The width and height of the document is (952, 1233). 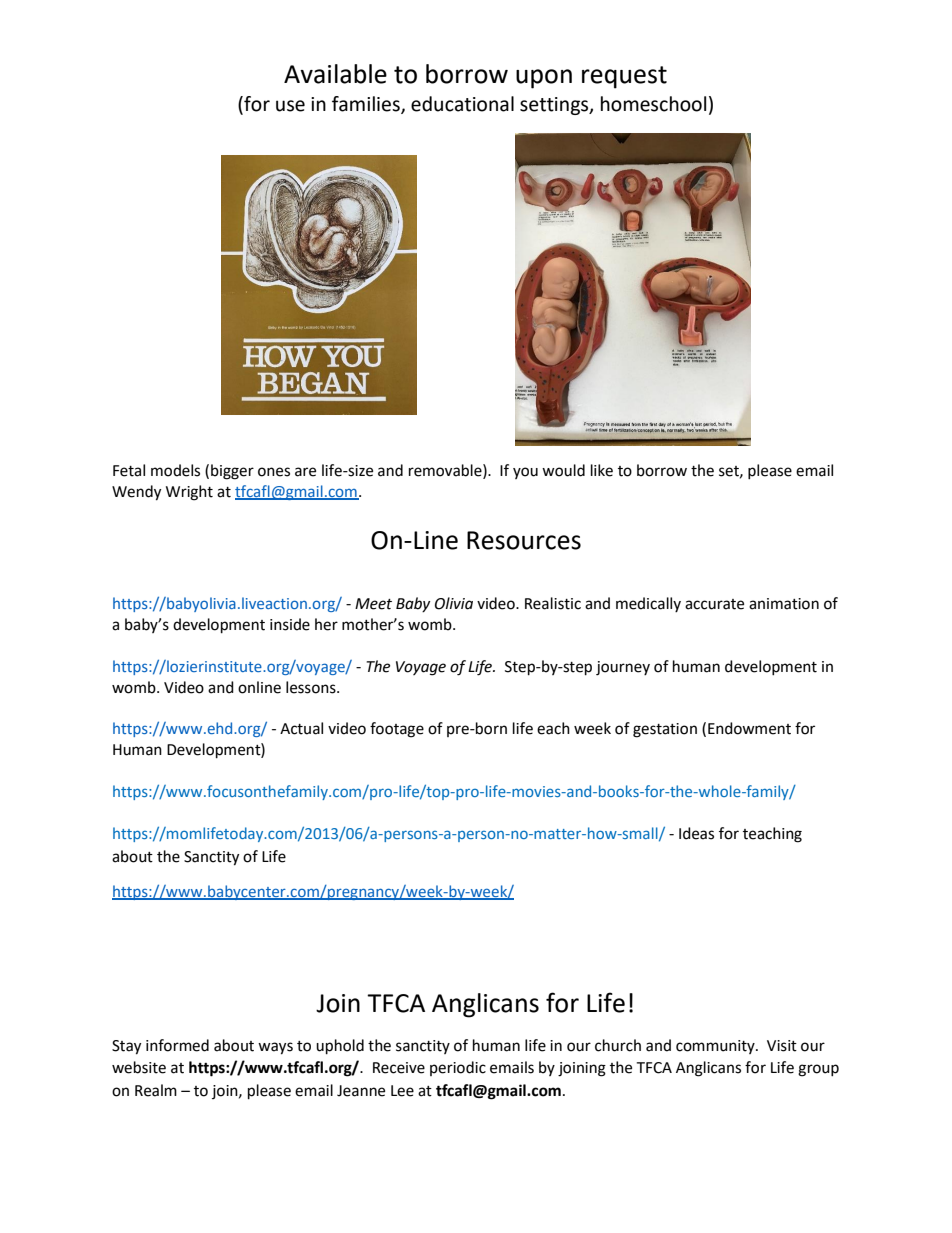 I want to click on use, so click(x=290, y=106).
